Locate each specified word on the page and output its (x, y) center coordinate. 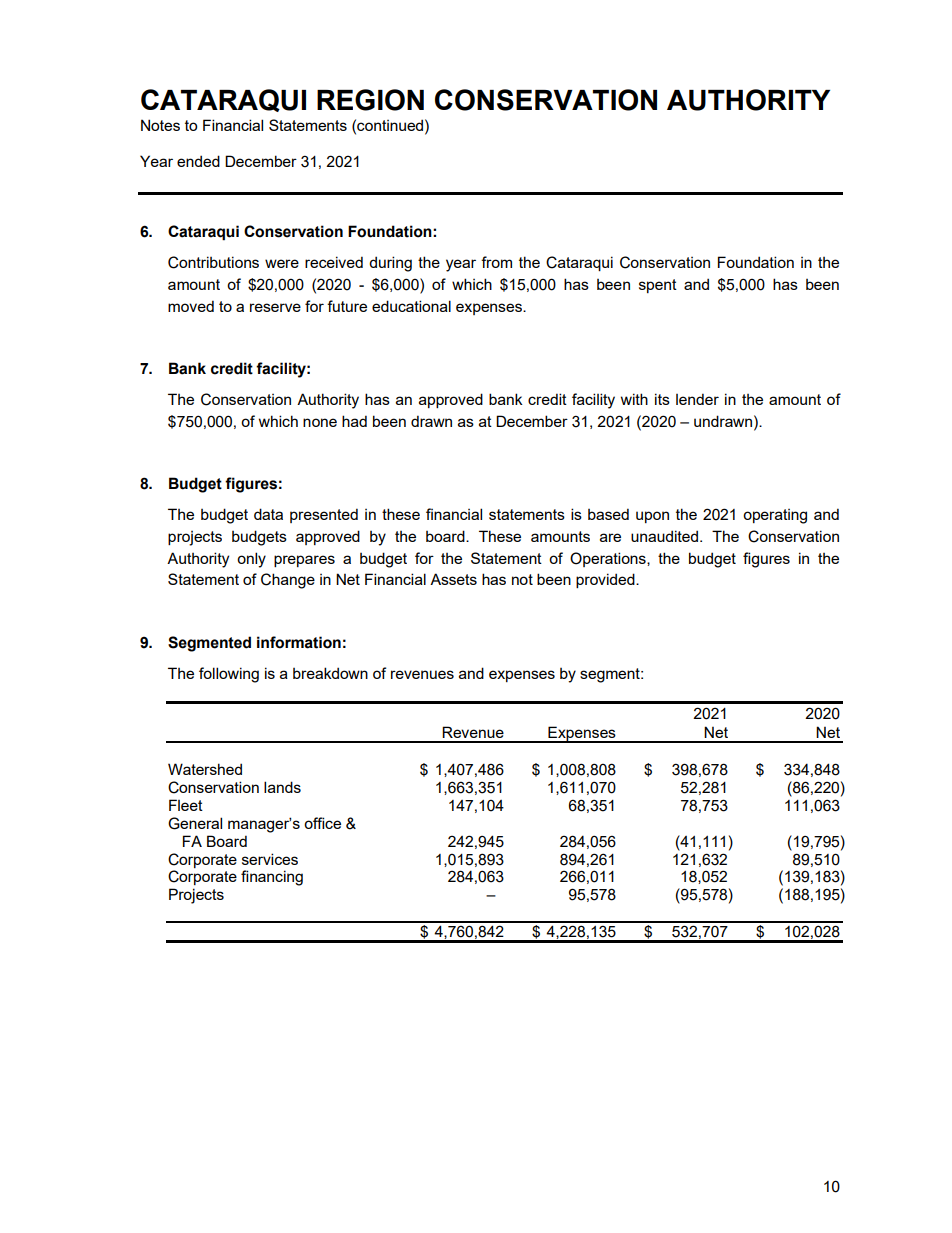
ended (198, 161)
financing (272, 878)
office (322, 823)
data (268, 514)
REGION (370, 100)
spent (658, 286)
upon (652, 517)
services (270, 859)
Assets (453, 579)
